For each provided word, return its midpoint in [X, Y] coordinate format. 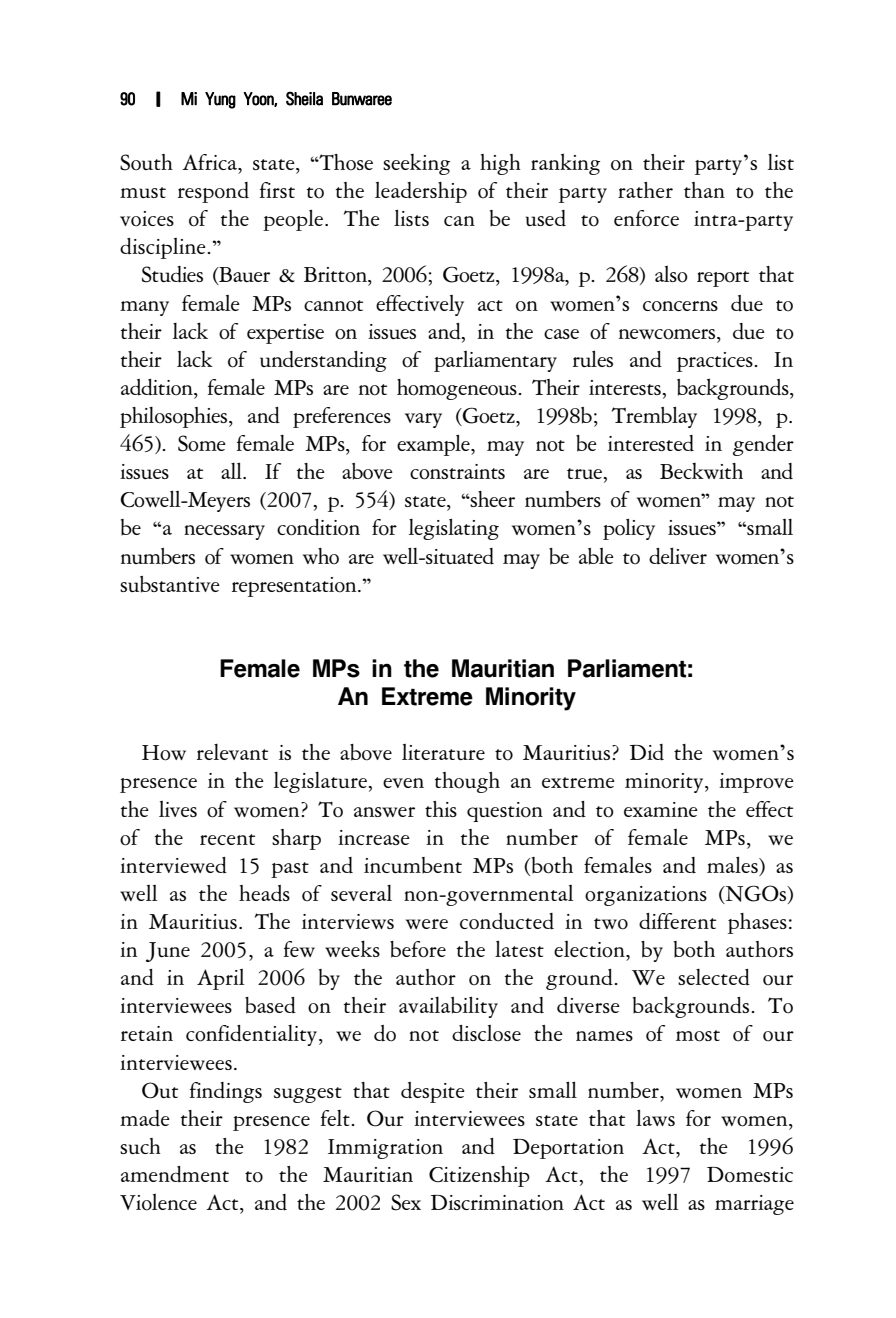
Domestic [750, 1175]
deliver [678, 555]
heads [264, 893]
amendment [175, 1174]
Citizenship [479, 1176]
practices [716, 362]
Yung [220, 100]
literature [443, 752]
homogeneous [458, 389]
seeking [416, 164]
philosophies [175, 417]
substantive [170, 584]
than [704, 190]
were [427, 924]
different [677, 921]
